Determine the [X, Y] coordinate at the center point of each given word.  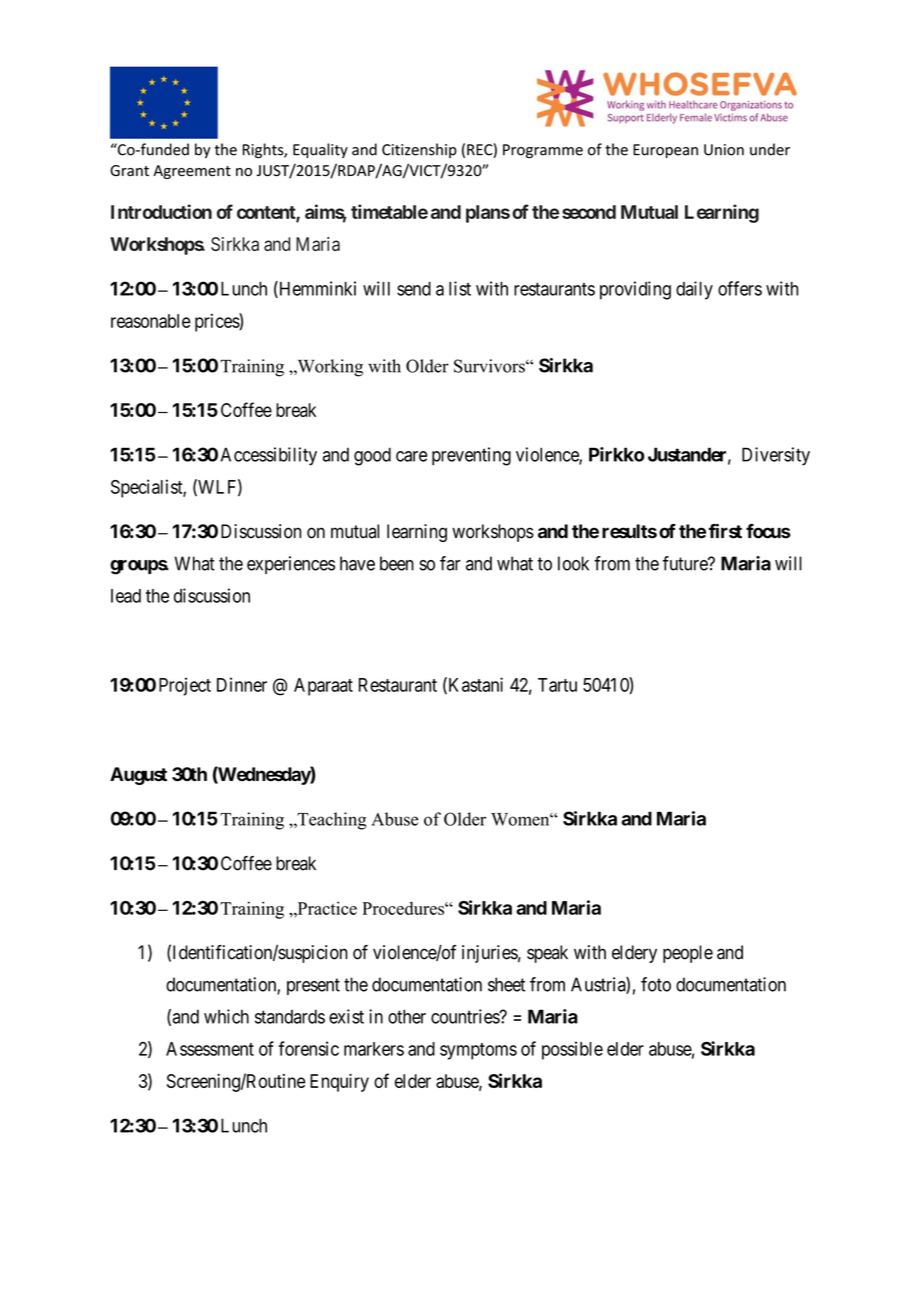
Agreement [192, 172]
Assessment [210, 1049]
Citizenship [419, 150]
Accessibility [269, 456]
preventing [471, 456]
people [688, 954]
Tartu [557, 685]
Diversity [776, 456]
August [138, 776]
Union [724, 150]
